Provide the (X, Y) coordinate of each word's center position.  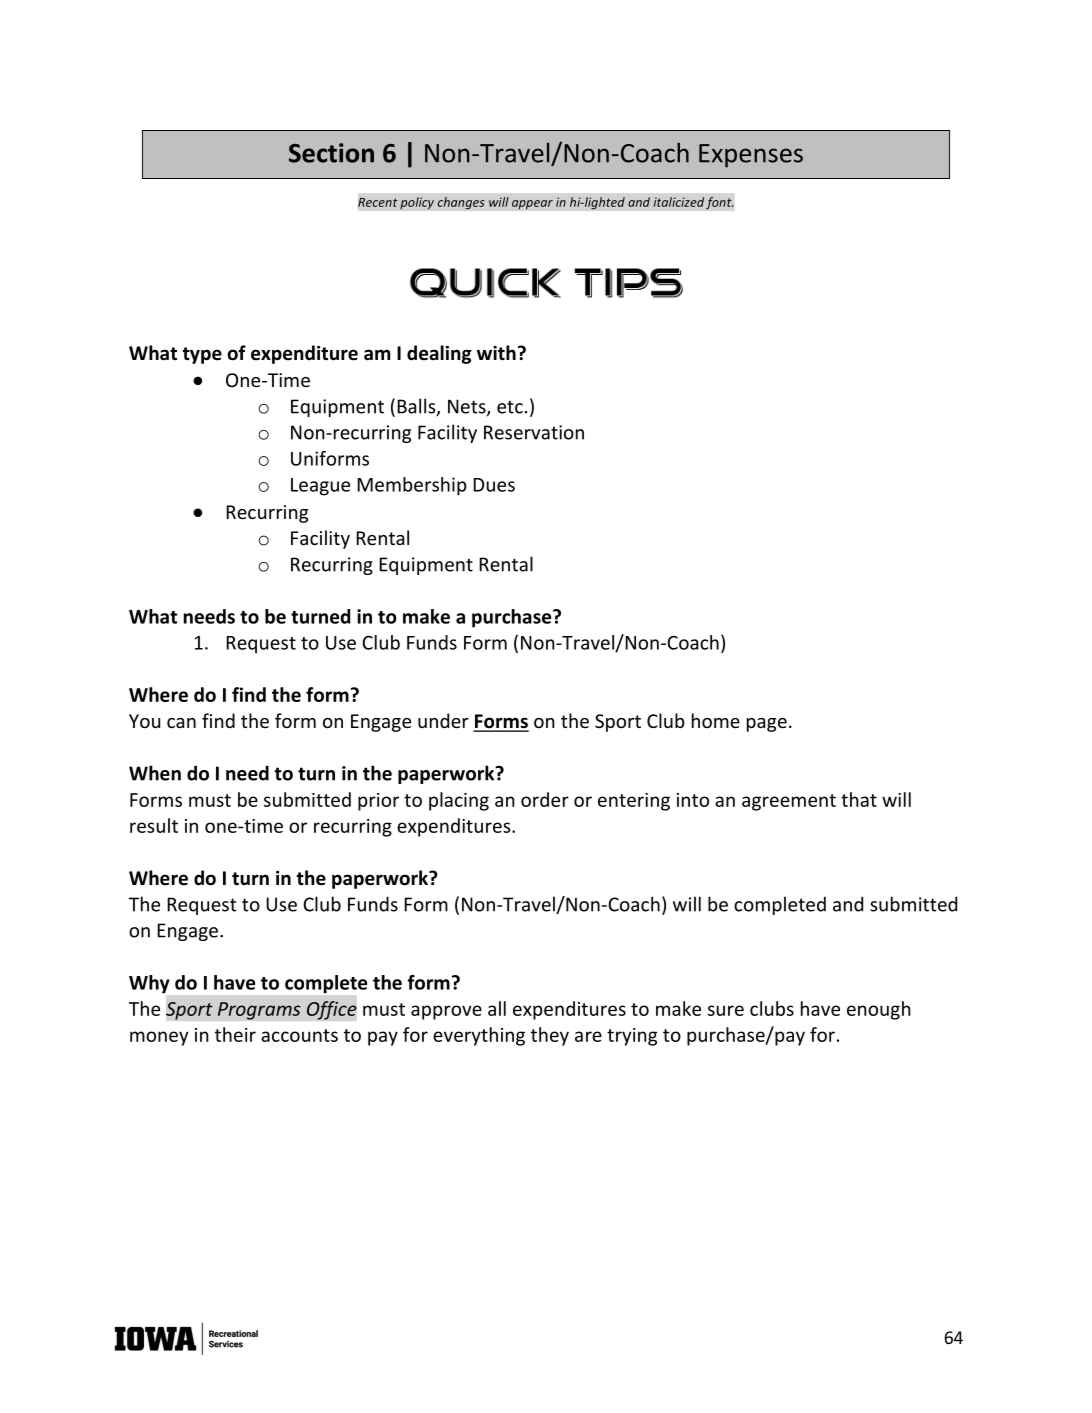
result (154, 825)
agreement (789, 802)
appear (532, 205)
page (767, 725)
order (545, 799)
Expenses (751, 156)
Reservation (534, 432)
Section (331, 153)
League (320, 487)
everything (479, 1036)
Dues (494, 485)
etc (510, 407)
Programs (259, 1011)
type (202, 355)
